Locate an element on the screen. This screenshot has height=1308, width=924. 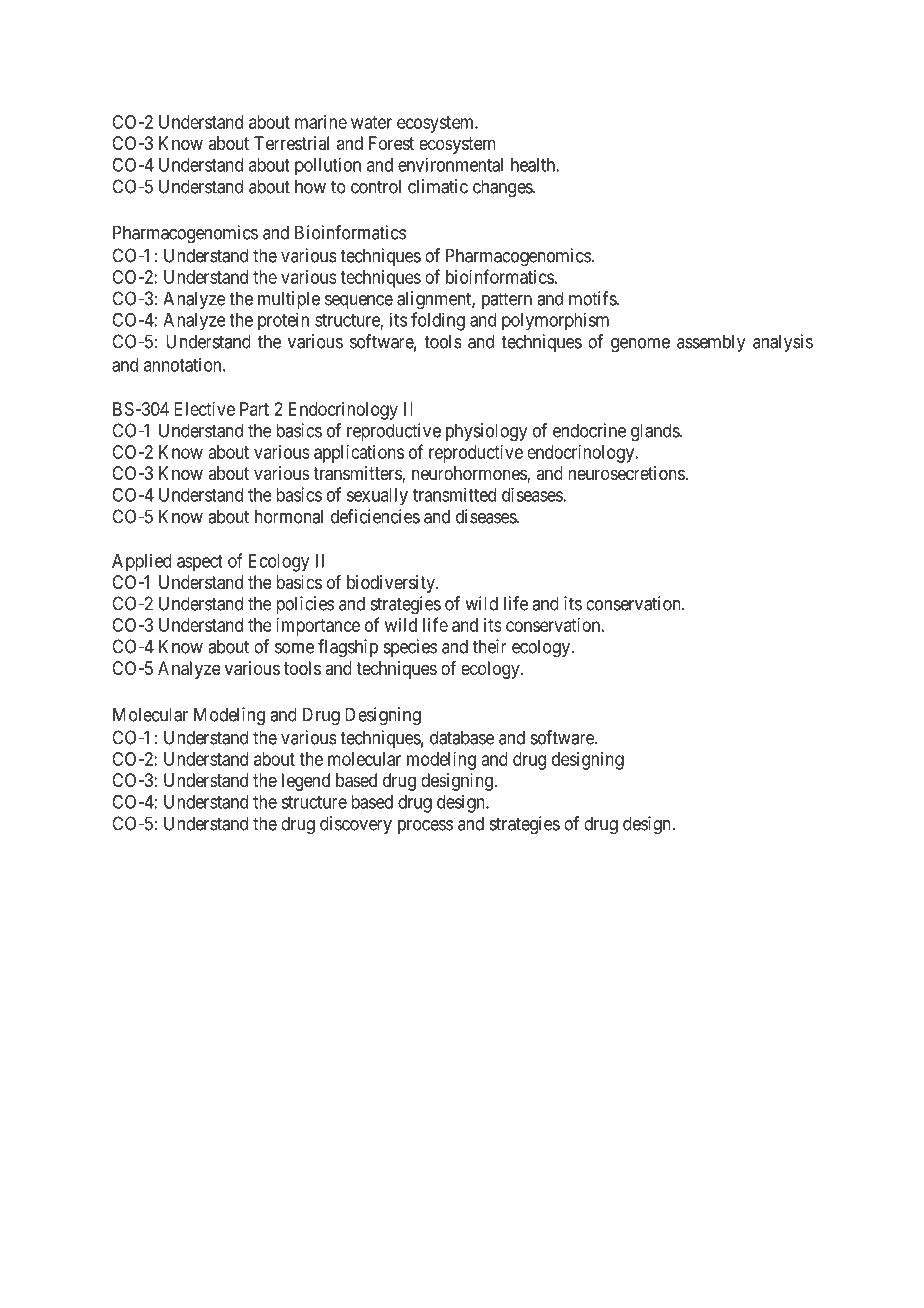
Elective is located at coordinates (204, 409).
